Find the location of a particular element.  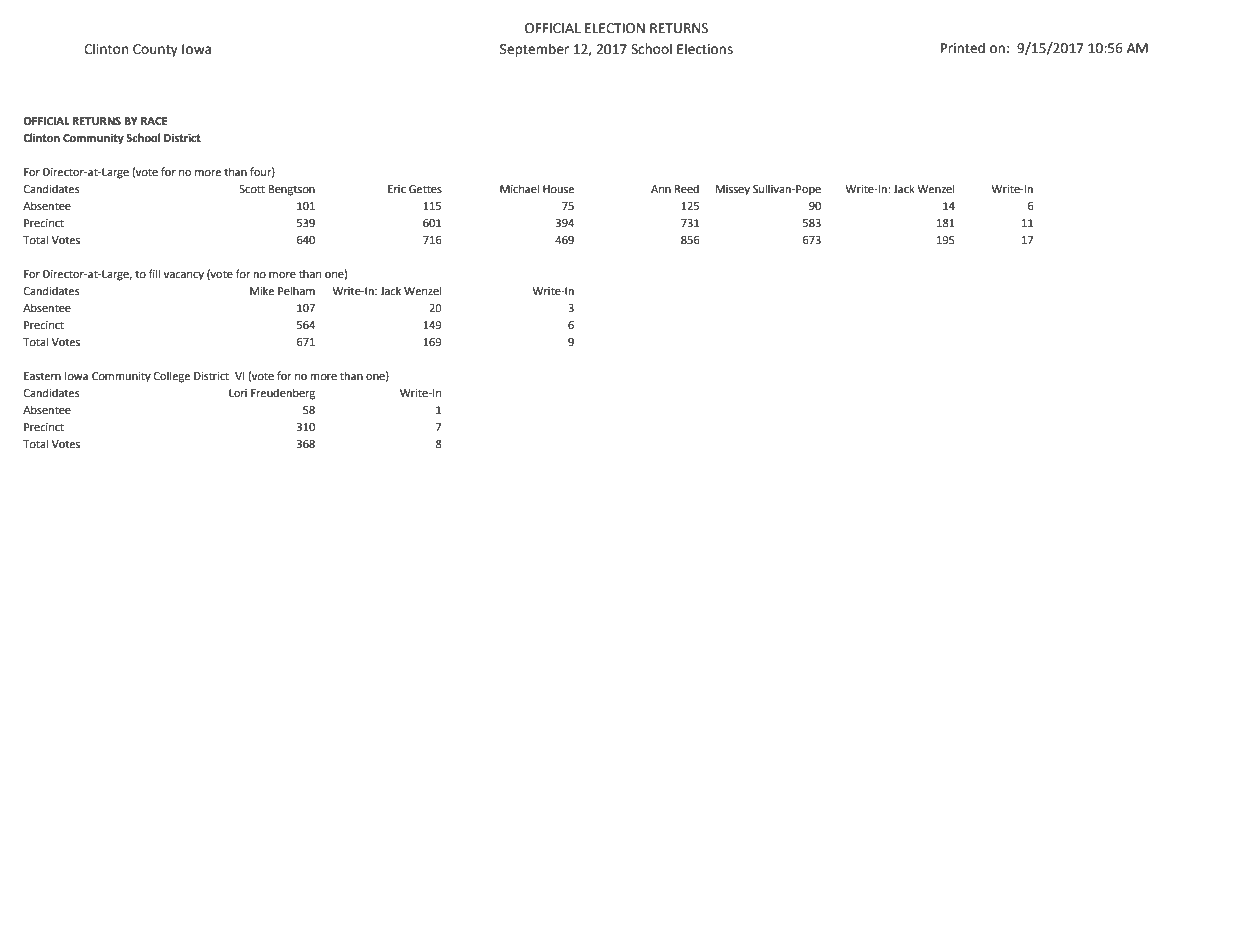

College is located at coordinates (172, 377).
